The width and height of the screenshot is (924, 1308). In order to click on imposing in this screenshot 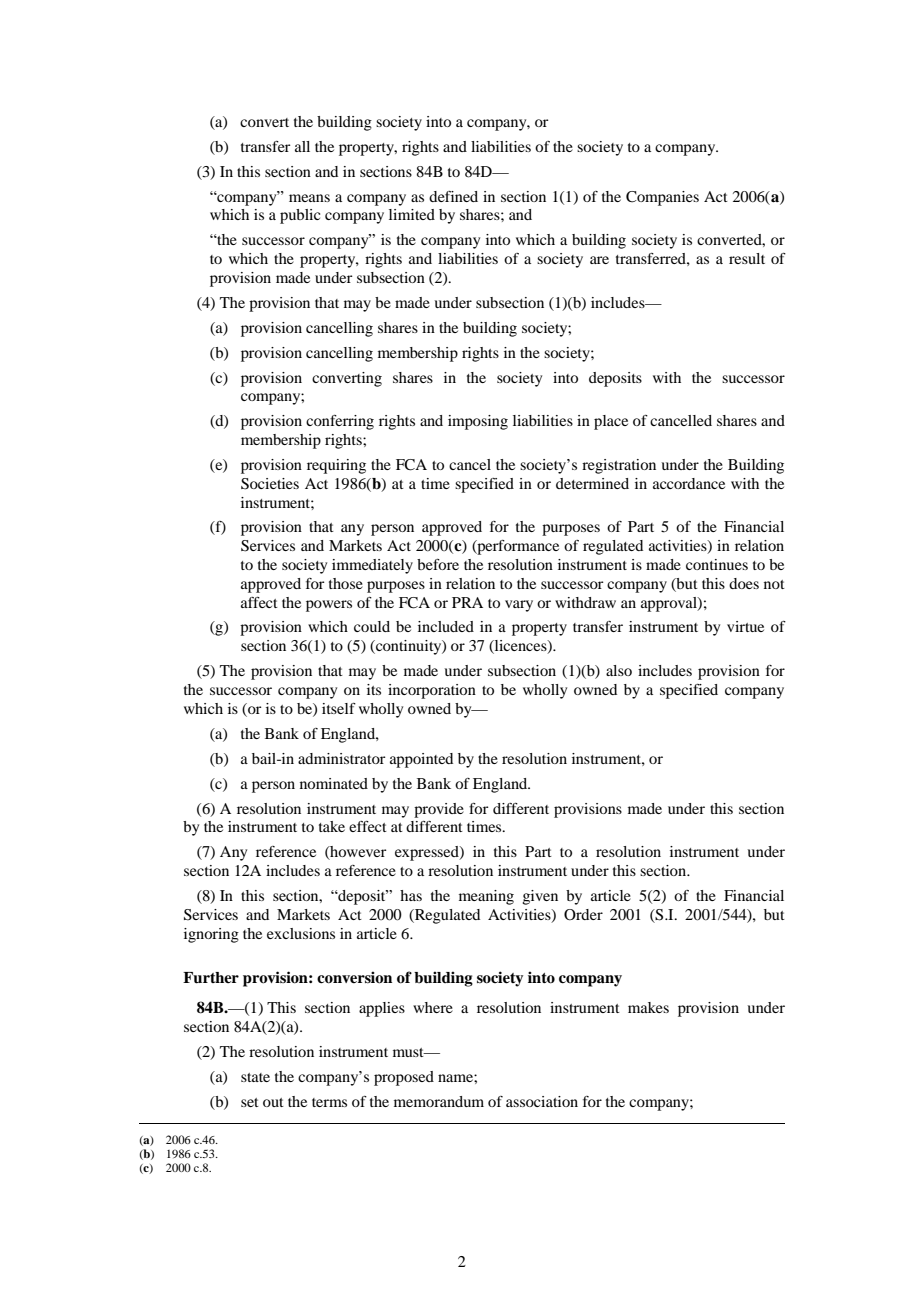, I will do `click(478, 422)`.
